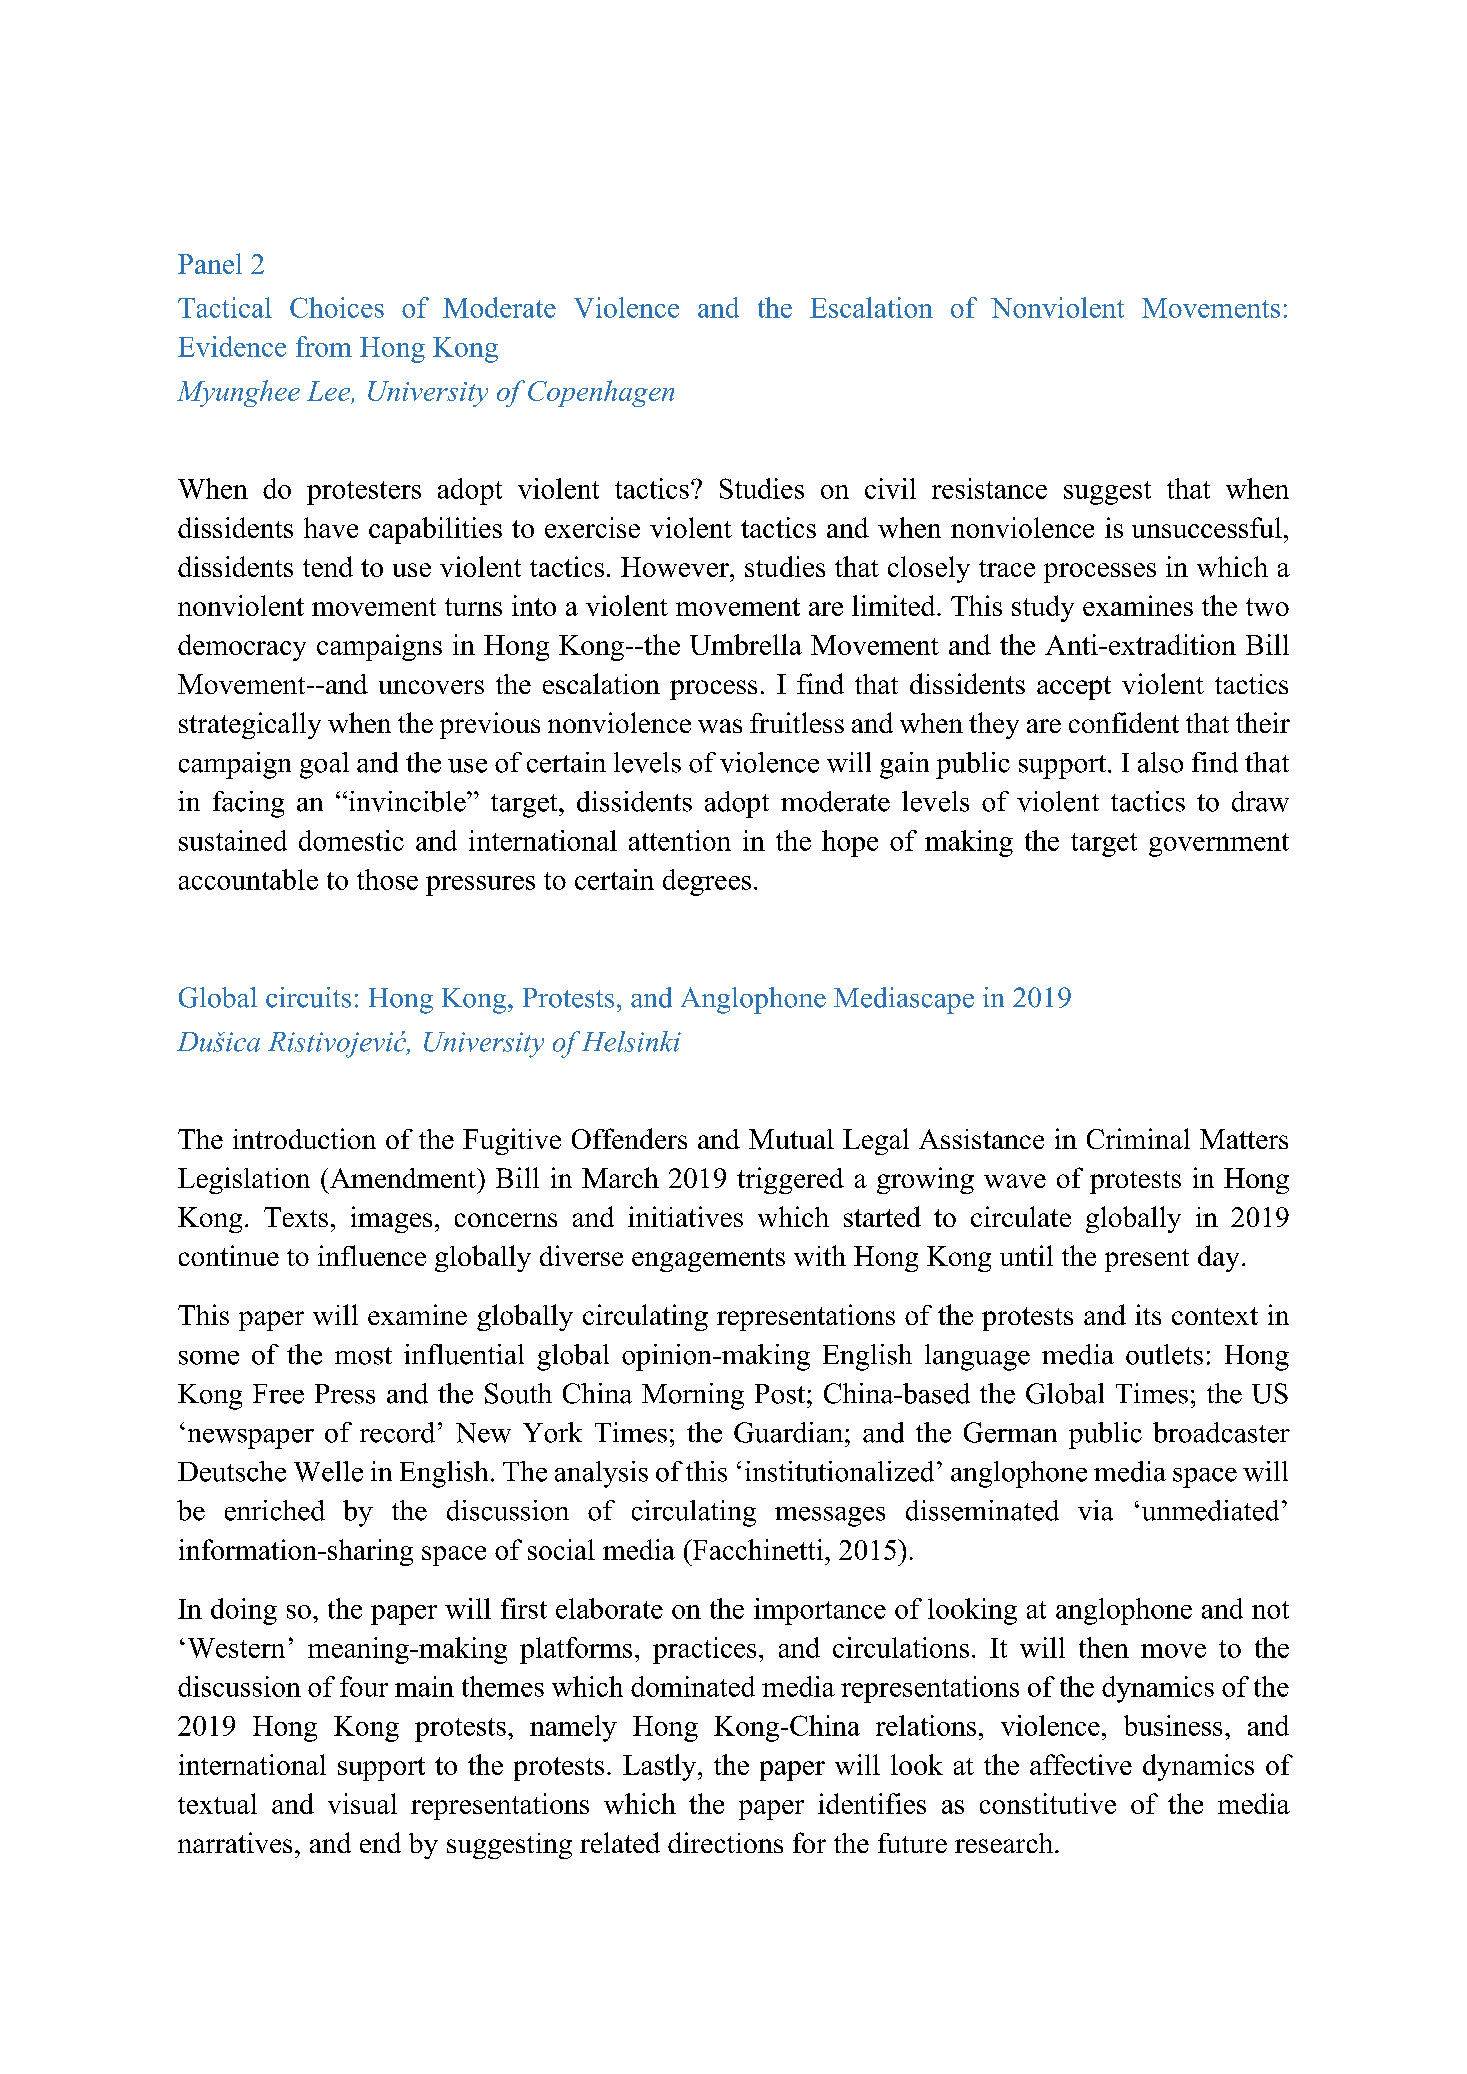 The image size is (1467, 2074). I want to click on Guardian, so click(790, 1432).
